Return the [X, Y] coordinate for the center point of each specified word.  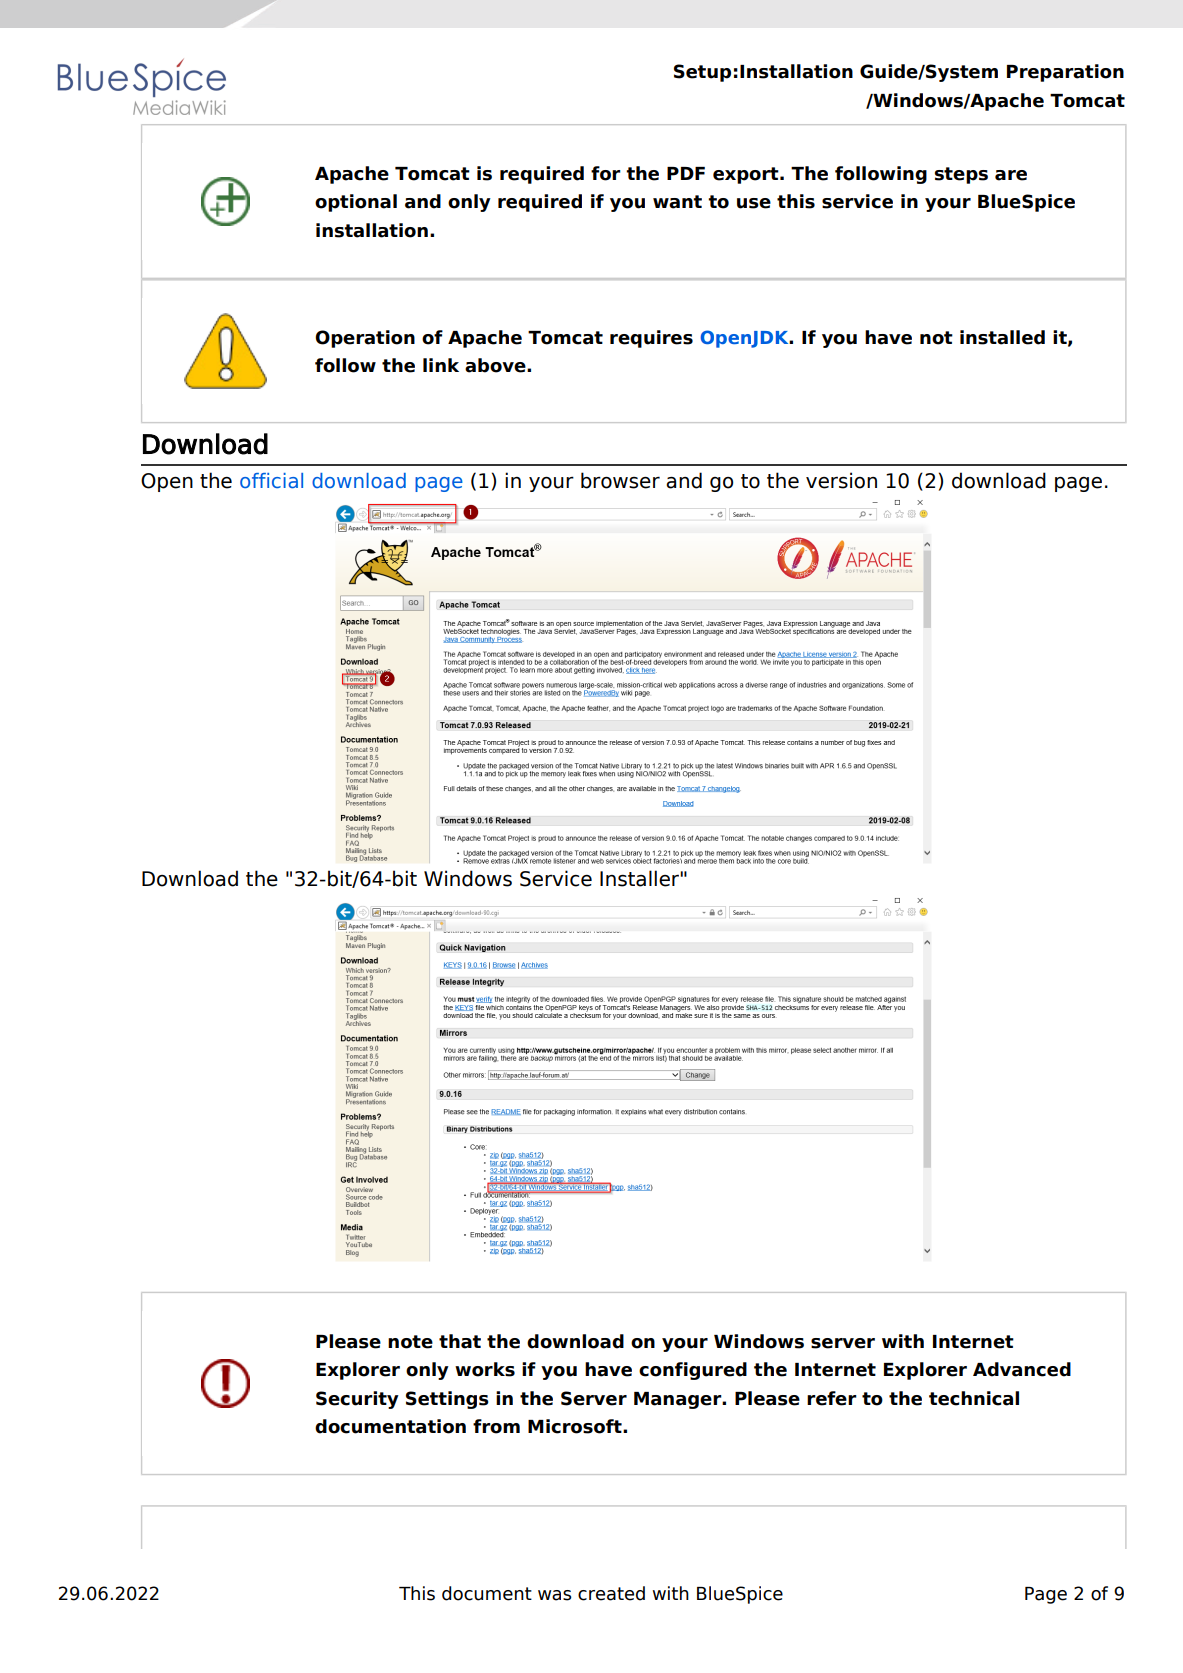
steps [961, 175]
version [841, 480]
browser [620, 480]
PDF [686, 173]
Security [357, 1400]
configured [693, 1371]
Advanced [1022, 1369]
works [485, 1369]
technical [974, 1398]
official [271, 481]
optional [356, 203]
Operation [365, 339]
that [460, 1341]
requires [651, 339]
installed [1002, 337]
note [410, 1342]
